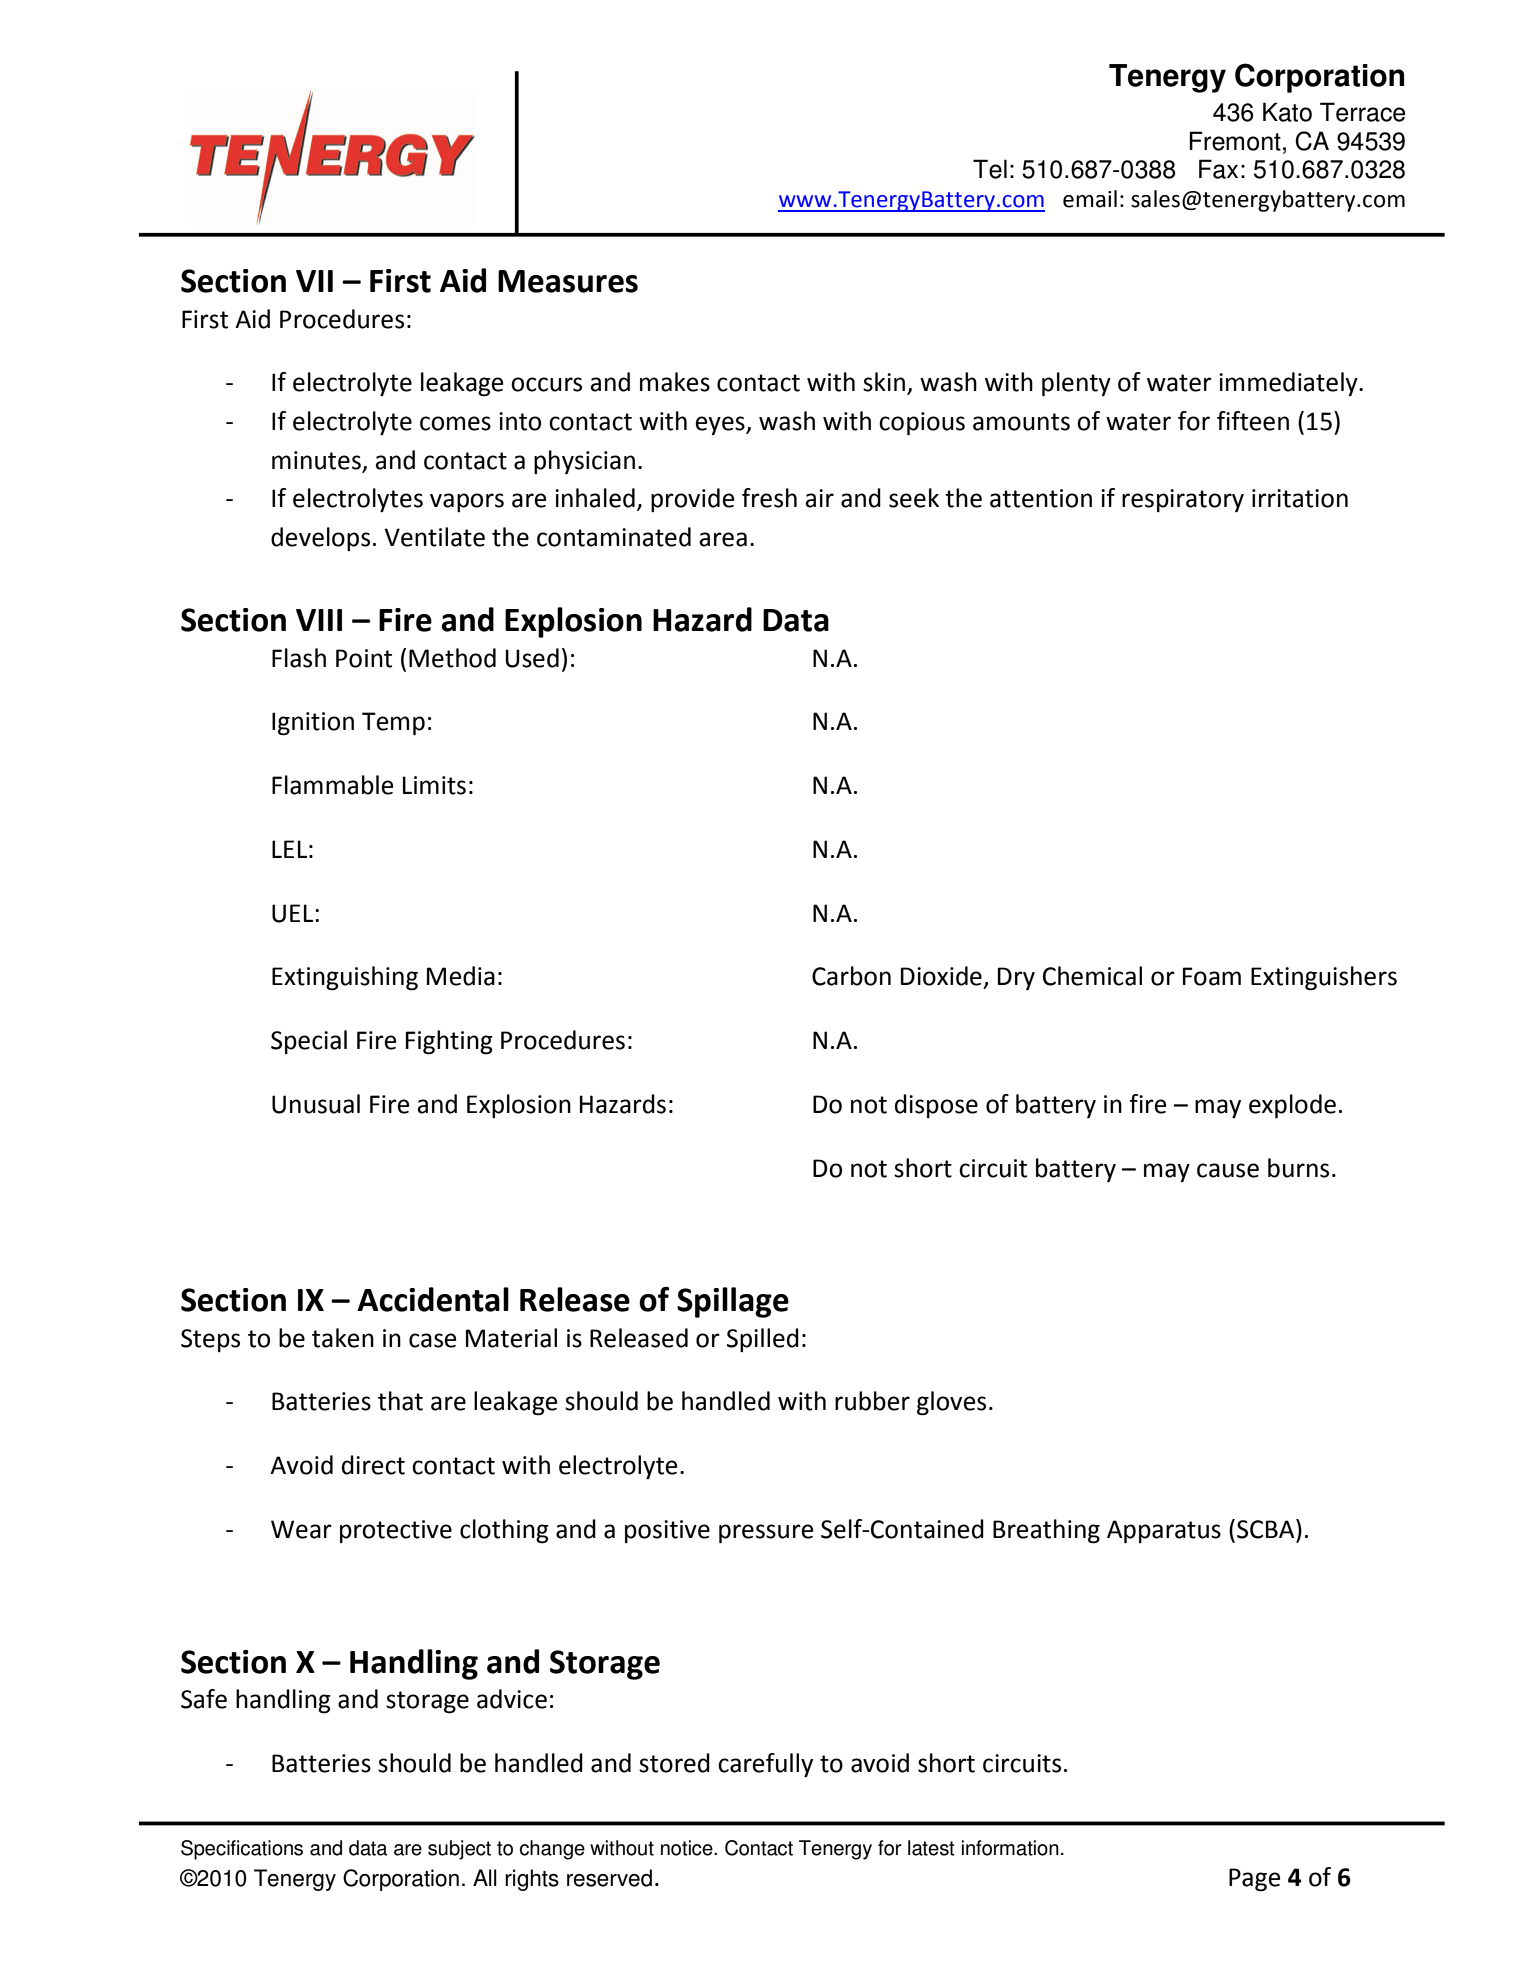  Describe the element at coordinates (723, 539) in the screenshot. I see `area` at that location.
